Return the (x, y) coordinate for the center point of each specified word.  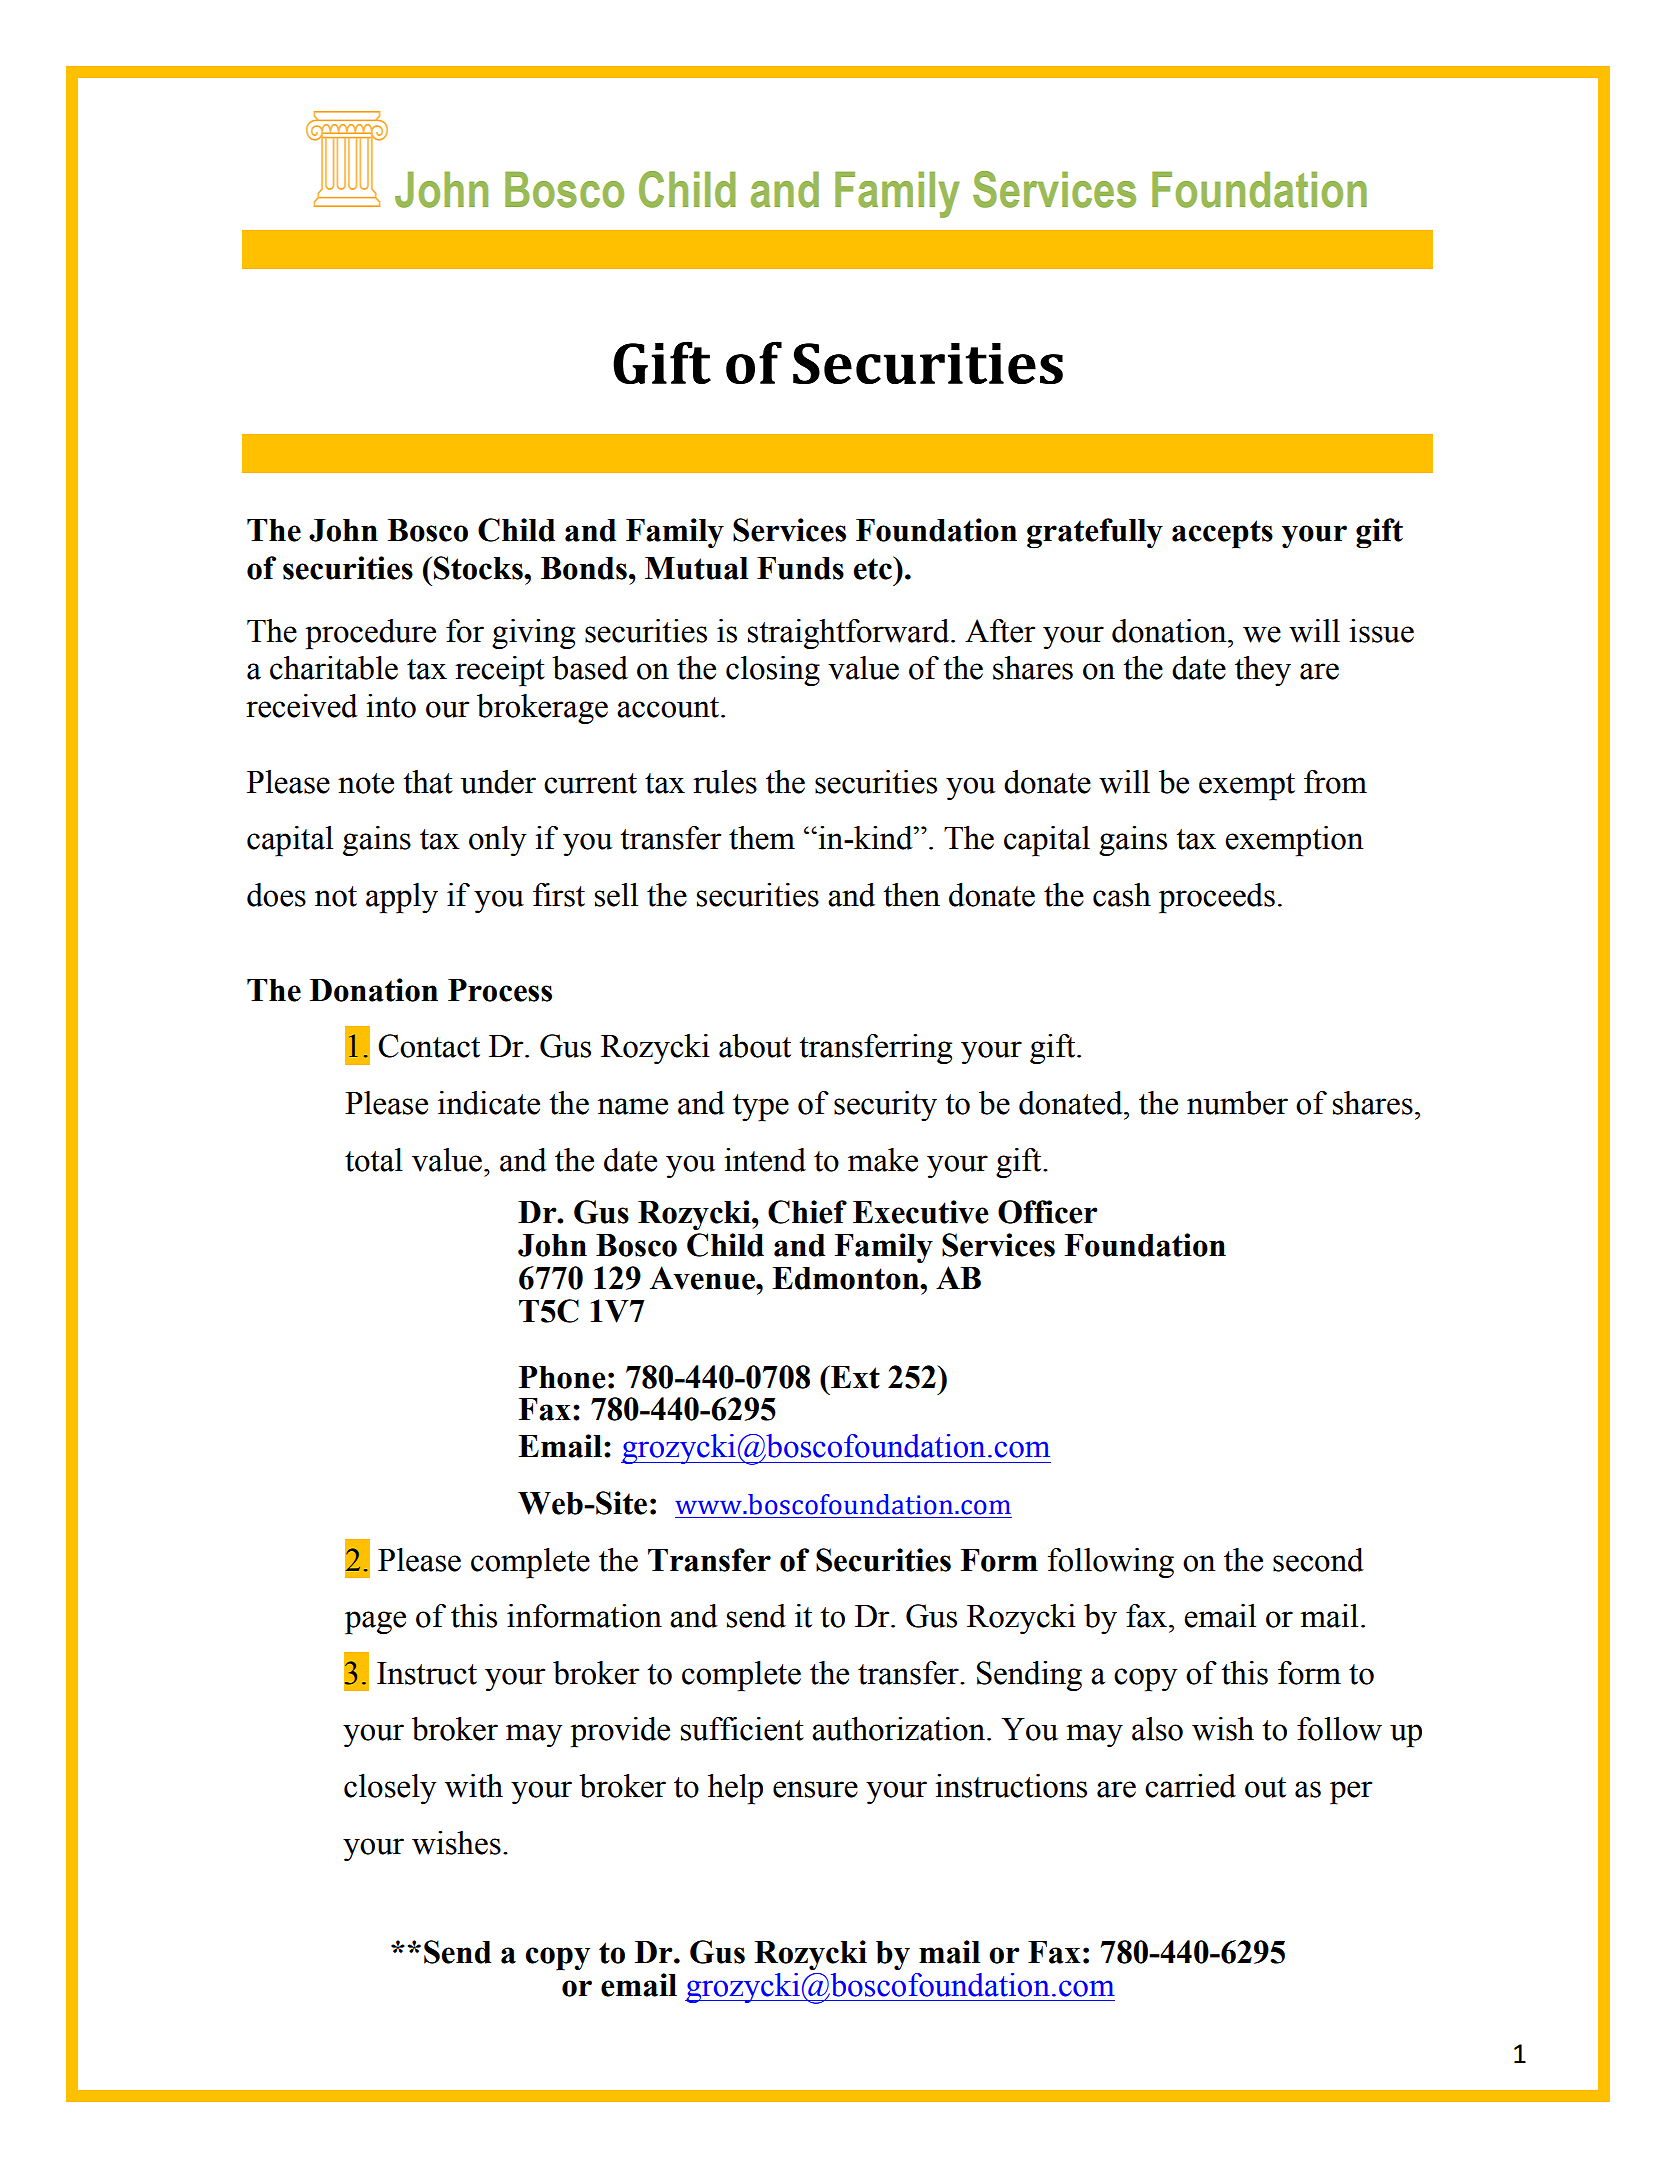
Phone (562, 1377)
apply (402, 898)
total (374, 1160)
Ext (854, 1377)
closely (390, 1789)
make (883, 1160)
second (1318, 1560)
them (762, 838)
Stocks (479, 568)
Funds (800, 568)
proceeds (1217, 898)
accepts (1222, 534)
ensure (815, 1789)
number (1237, 1103)
